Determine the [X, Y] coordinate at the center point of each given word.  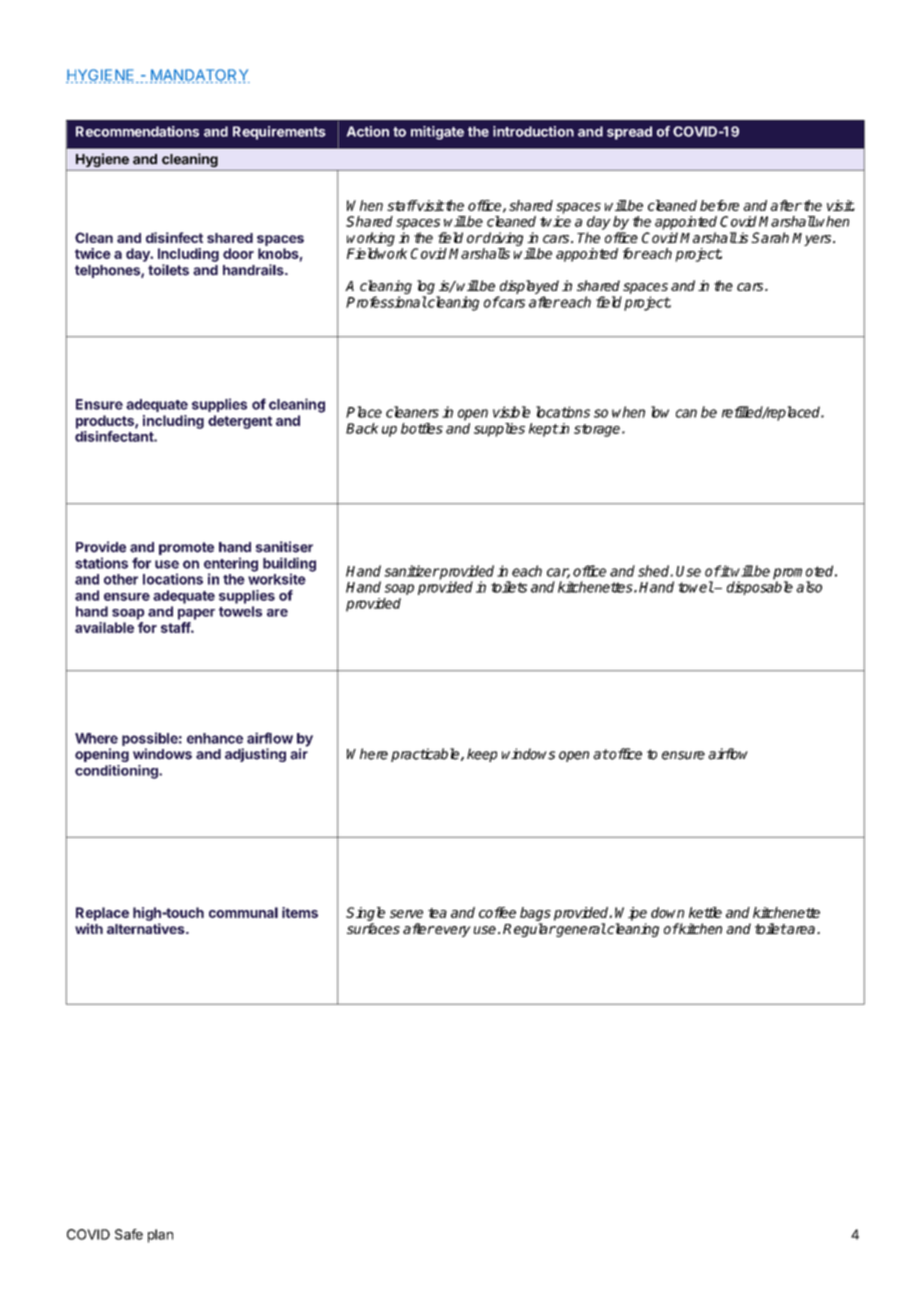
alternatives [147, 928]
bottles [422, 428]
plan [160, 1236]
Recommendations [137, 131]
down [667, 912]
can [686, 413]
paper [196, 614]
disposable [760, 588]
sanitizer [411, 571]
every [452, 931]
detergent [240, 422]
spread [629, 133]
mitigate [437, 133]
